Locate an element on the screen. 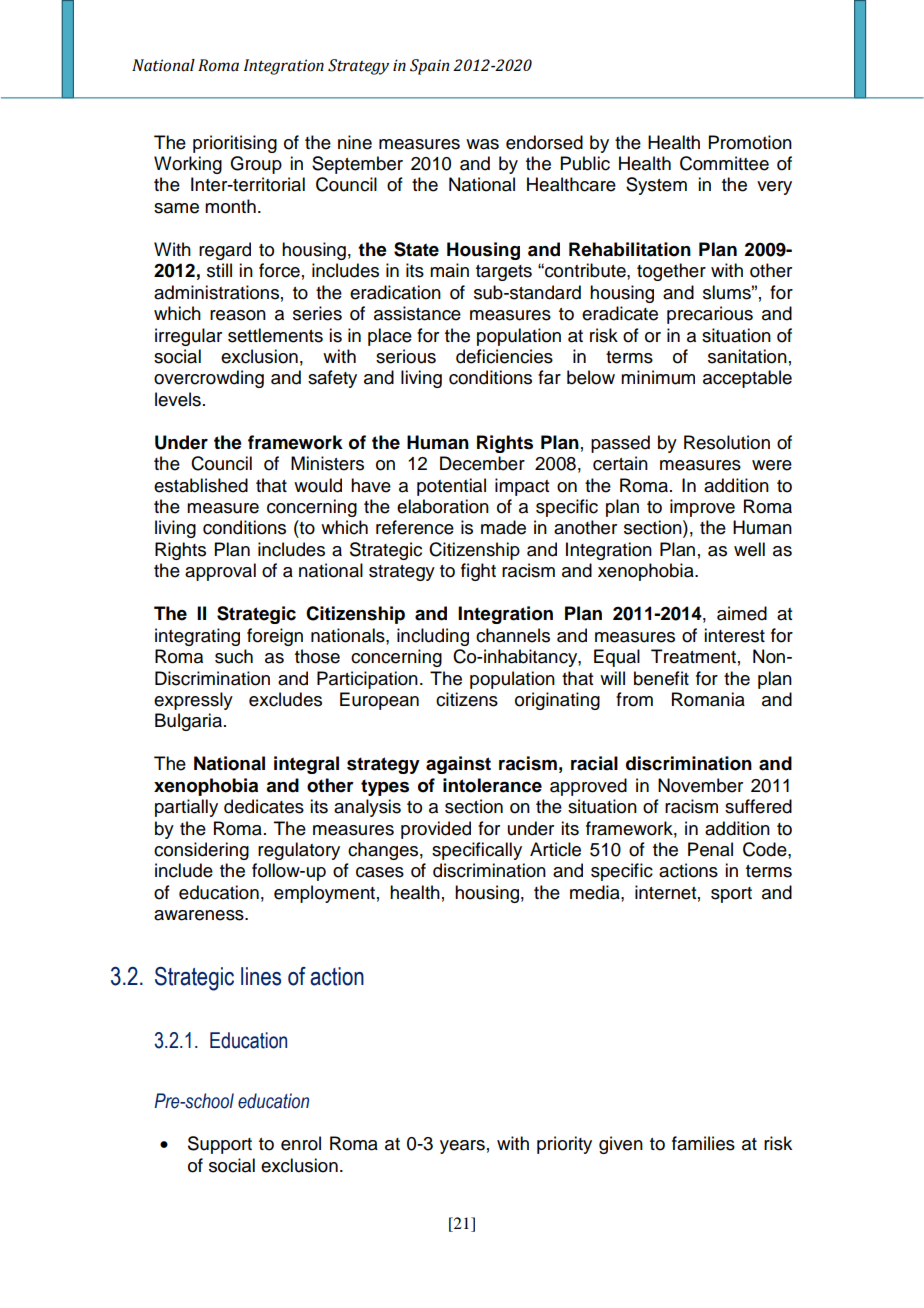  Support is located at coordinates (220, 1145).
